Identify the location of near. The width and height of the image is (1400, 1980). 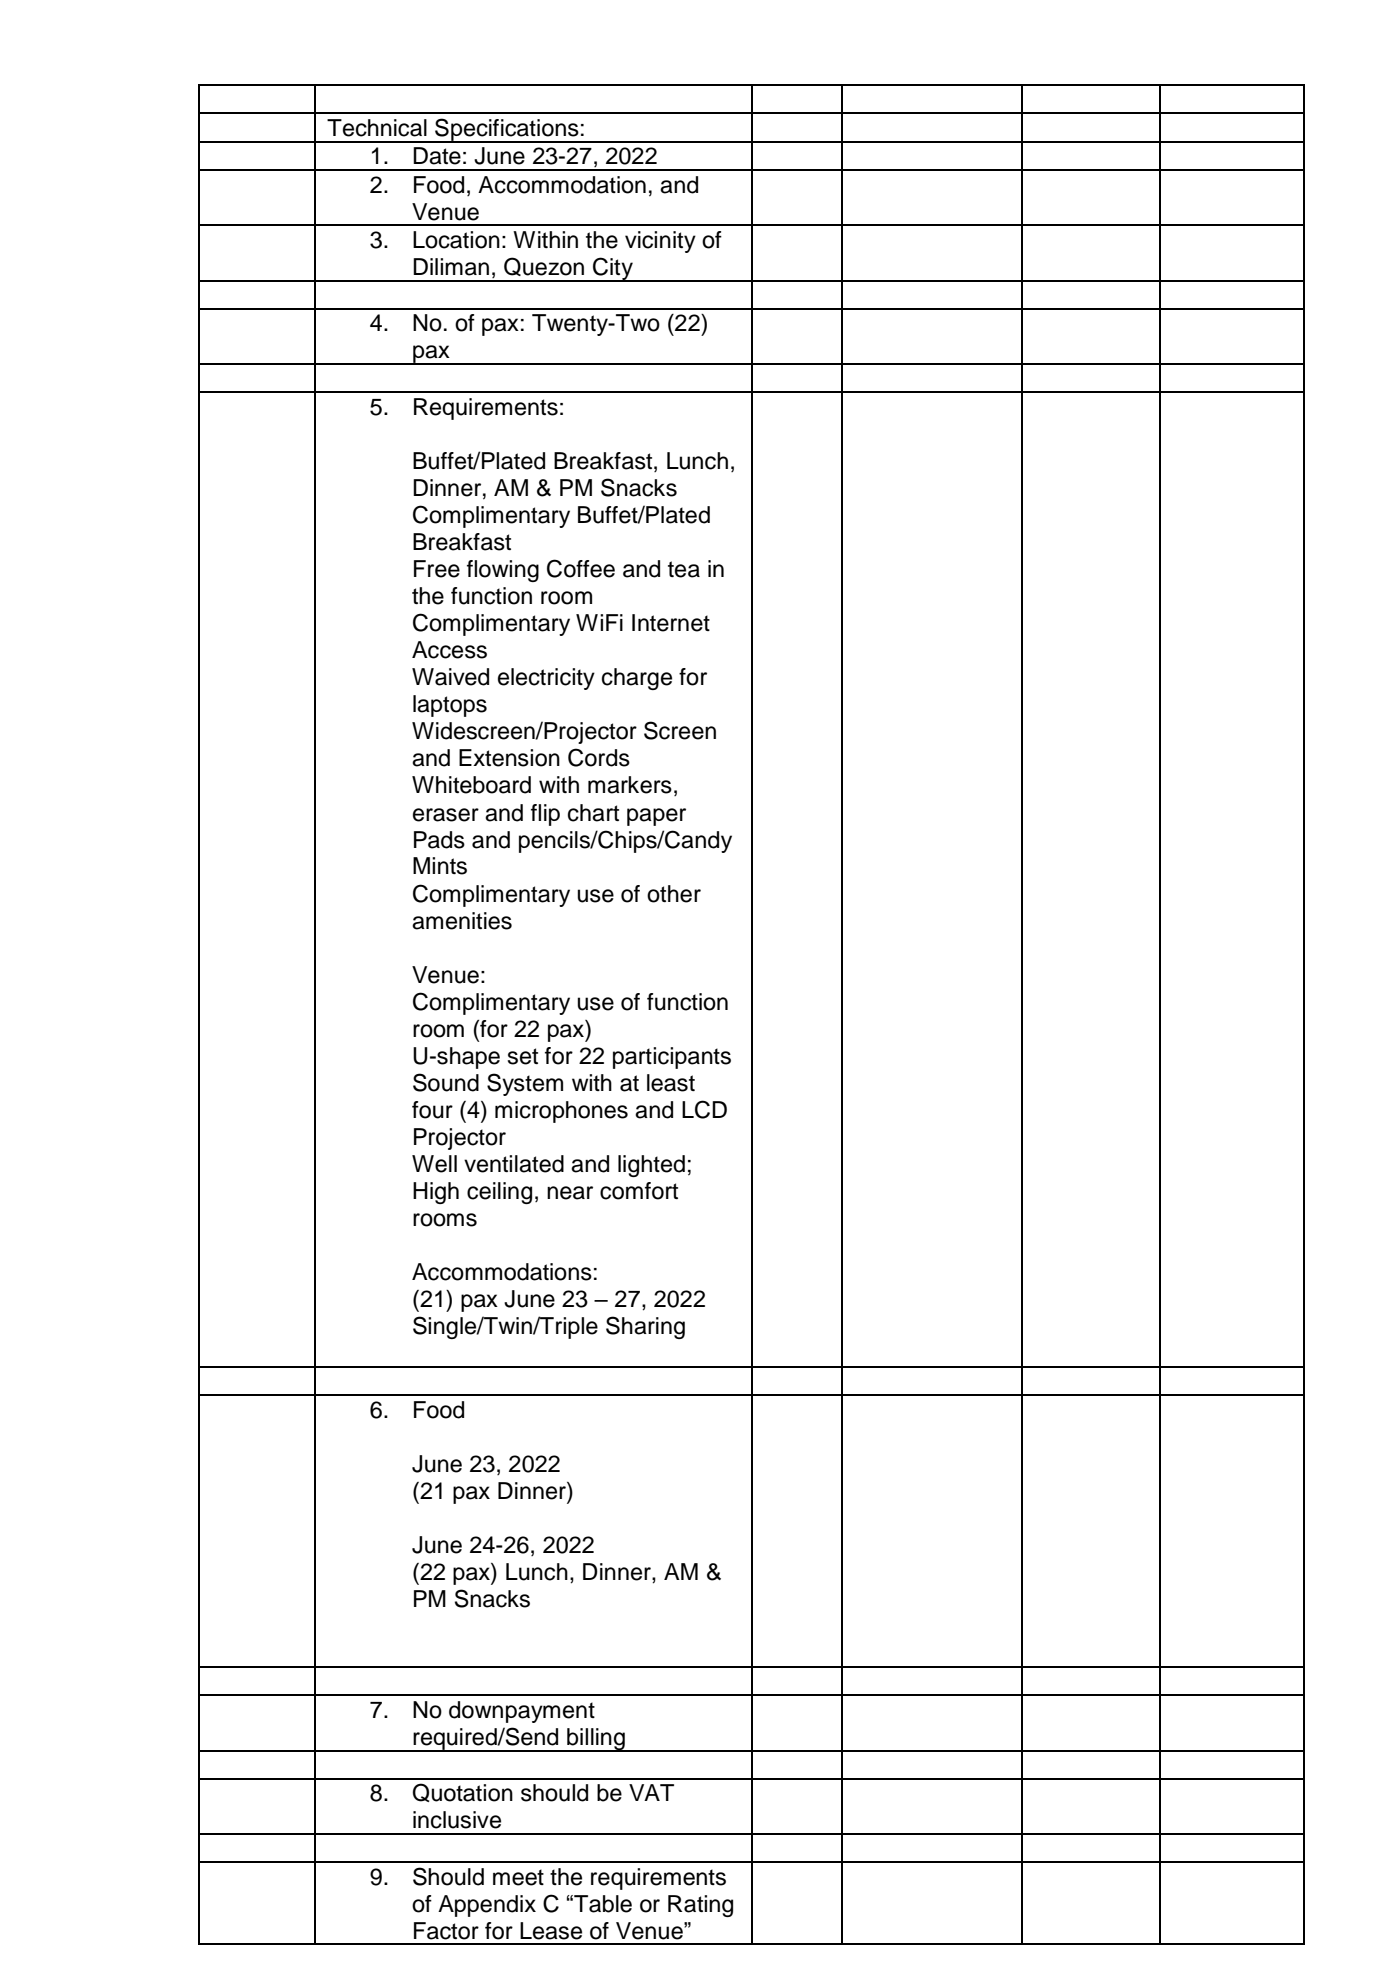
(570, 1193).
